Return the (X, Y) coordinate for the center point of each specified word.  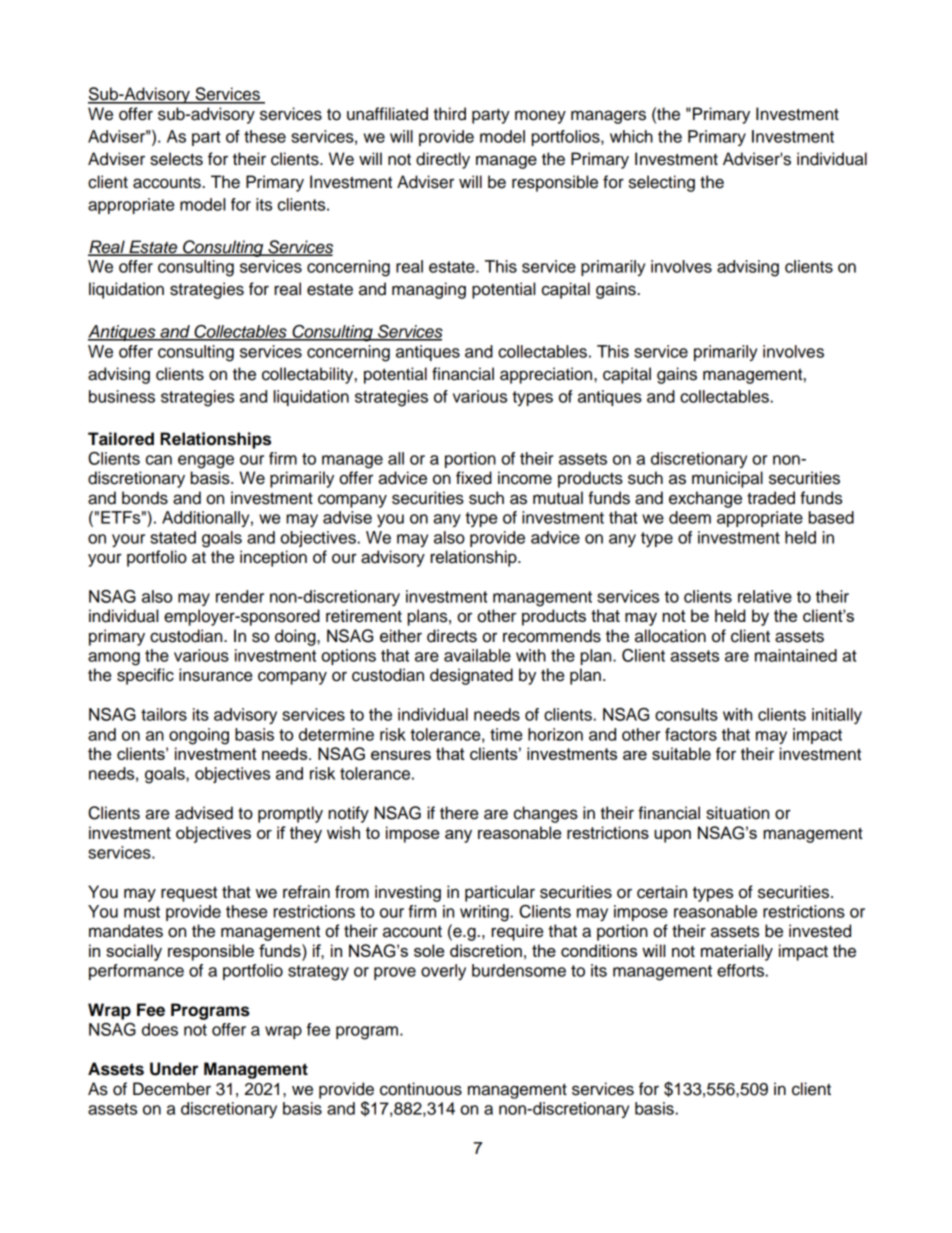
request (189, 894)
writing (484, 913)
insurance (215, 675)
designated (471, 676)
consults (686, 714)
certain (662, 892)
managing (429, 290)
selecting (662, 183)
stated (173, 537)
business (122, 396)
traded (771, 498)
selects (176, 159)
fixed (474, 478)
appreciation (547, 375)
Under (174, 1069)
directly (443, 160)
